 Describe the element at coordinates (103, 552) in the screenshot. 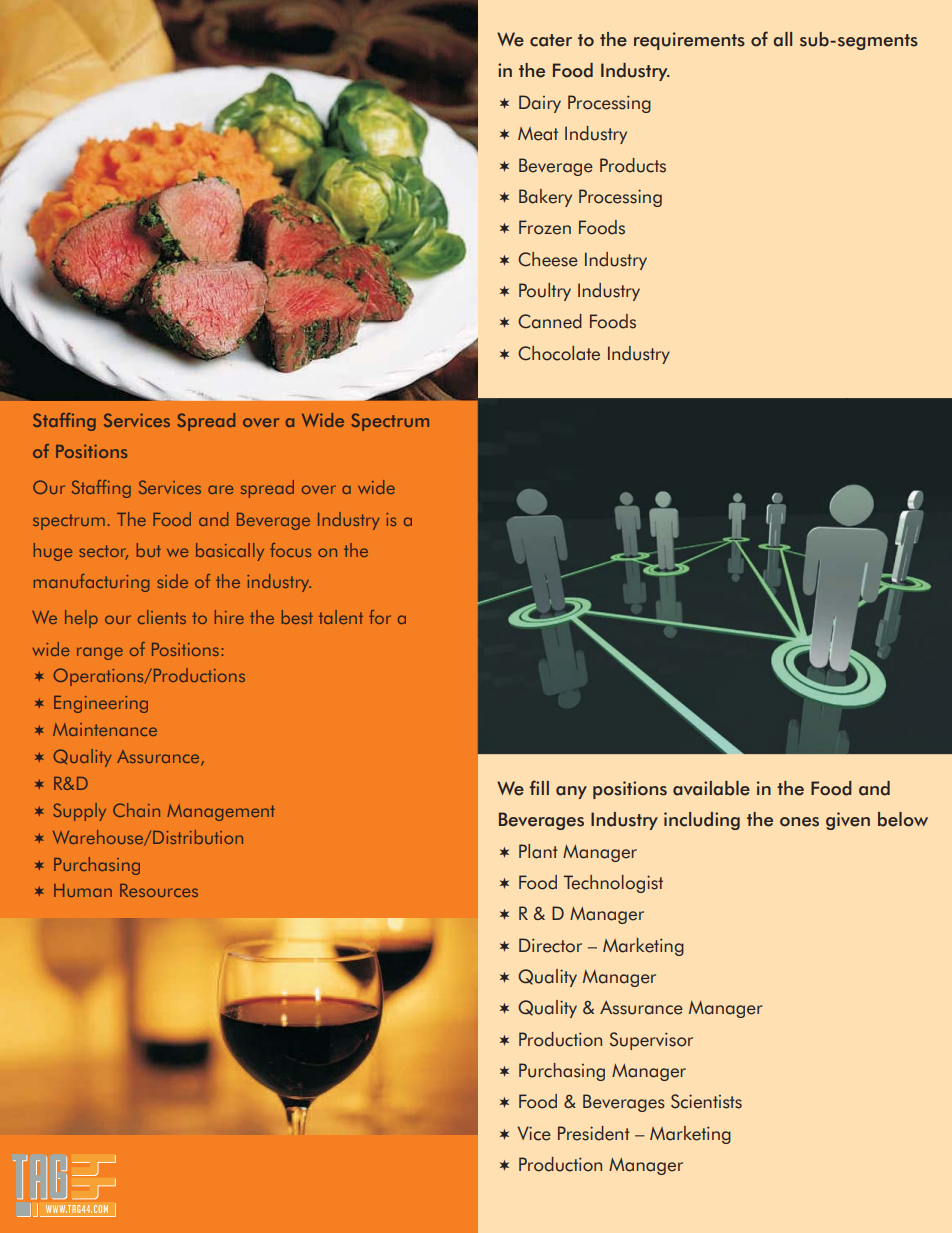

I see `sector` at that location.
